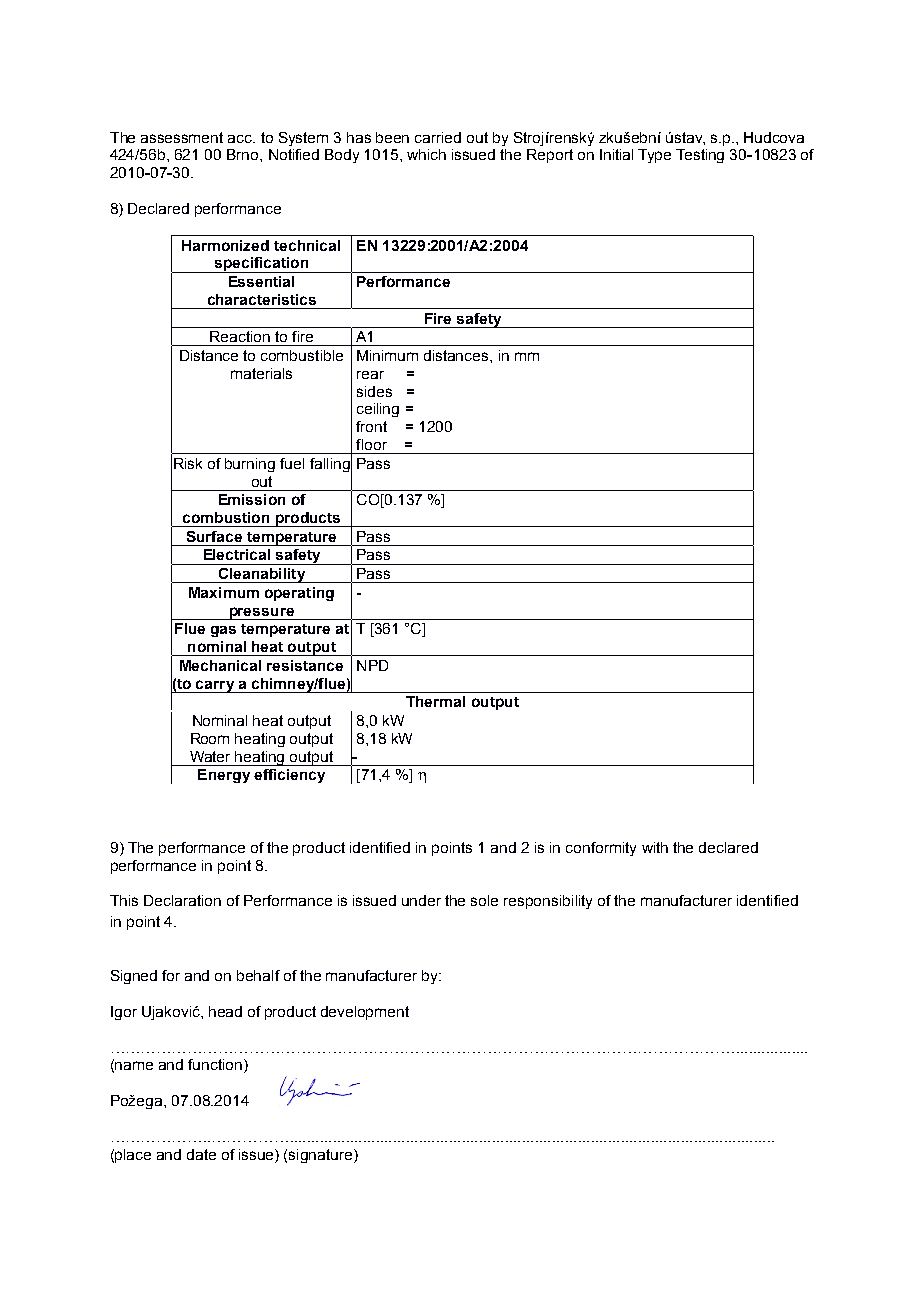 The image size is (924, 1308). Describe the element at coordinates (435, 701) in the screenshot. I see `Thermal` at that location.
